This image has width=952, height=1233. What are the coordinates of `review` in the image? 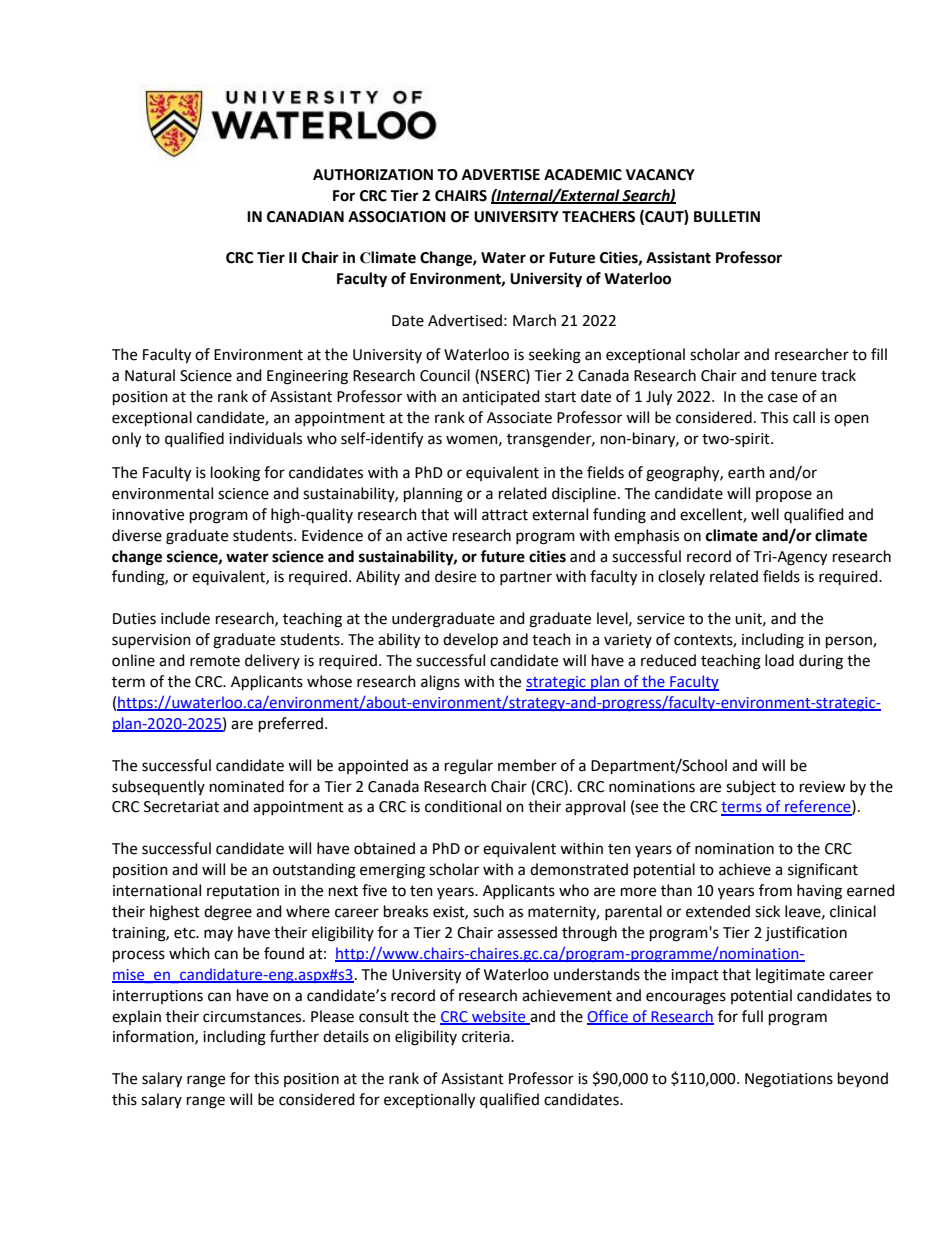 It's located at (823, 787).
